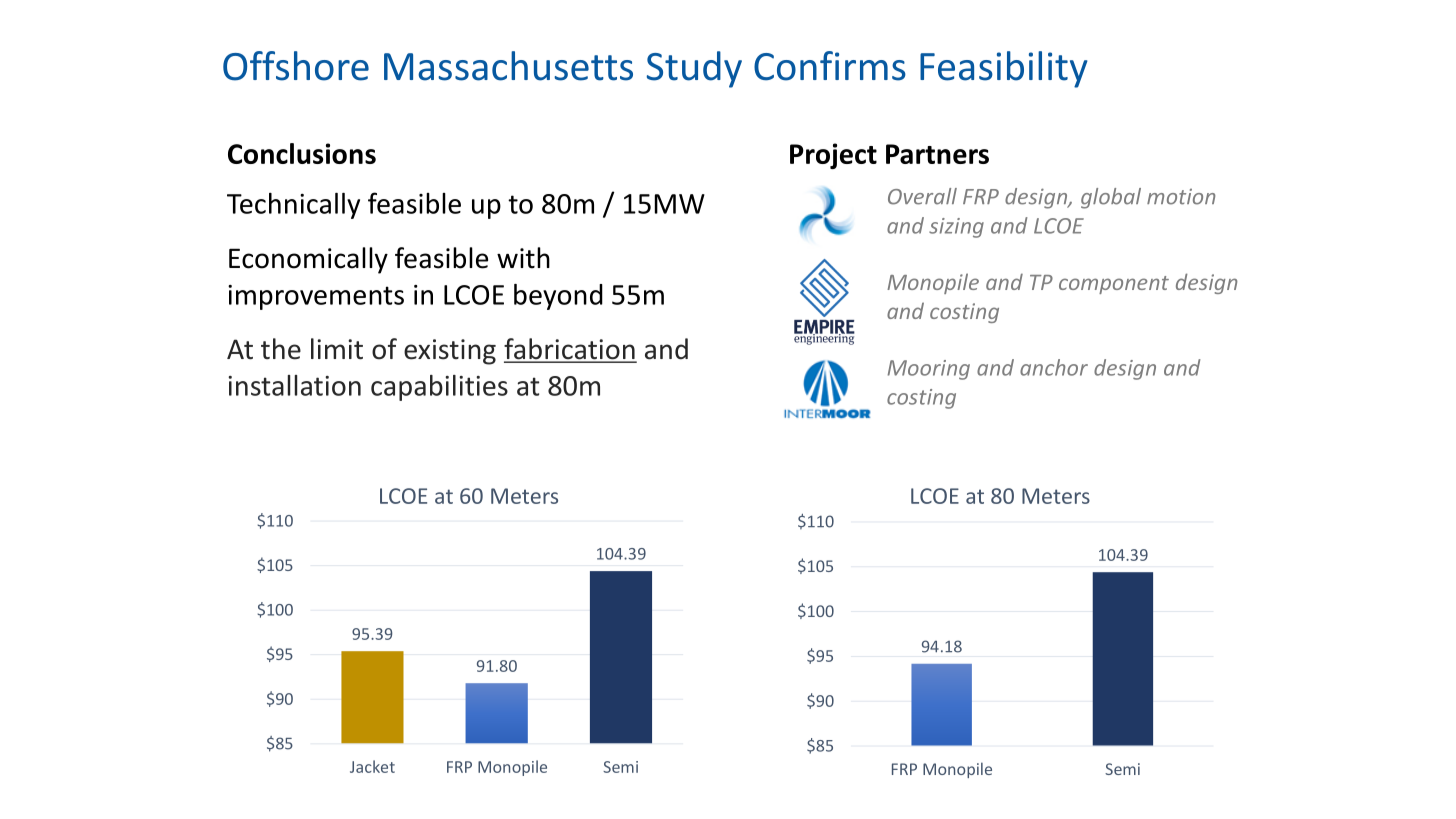 Image resolution: width=1456 pixels, height=819 pixels. I want to click on Offshore, so click(296, 66).
